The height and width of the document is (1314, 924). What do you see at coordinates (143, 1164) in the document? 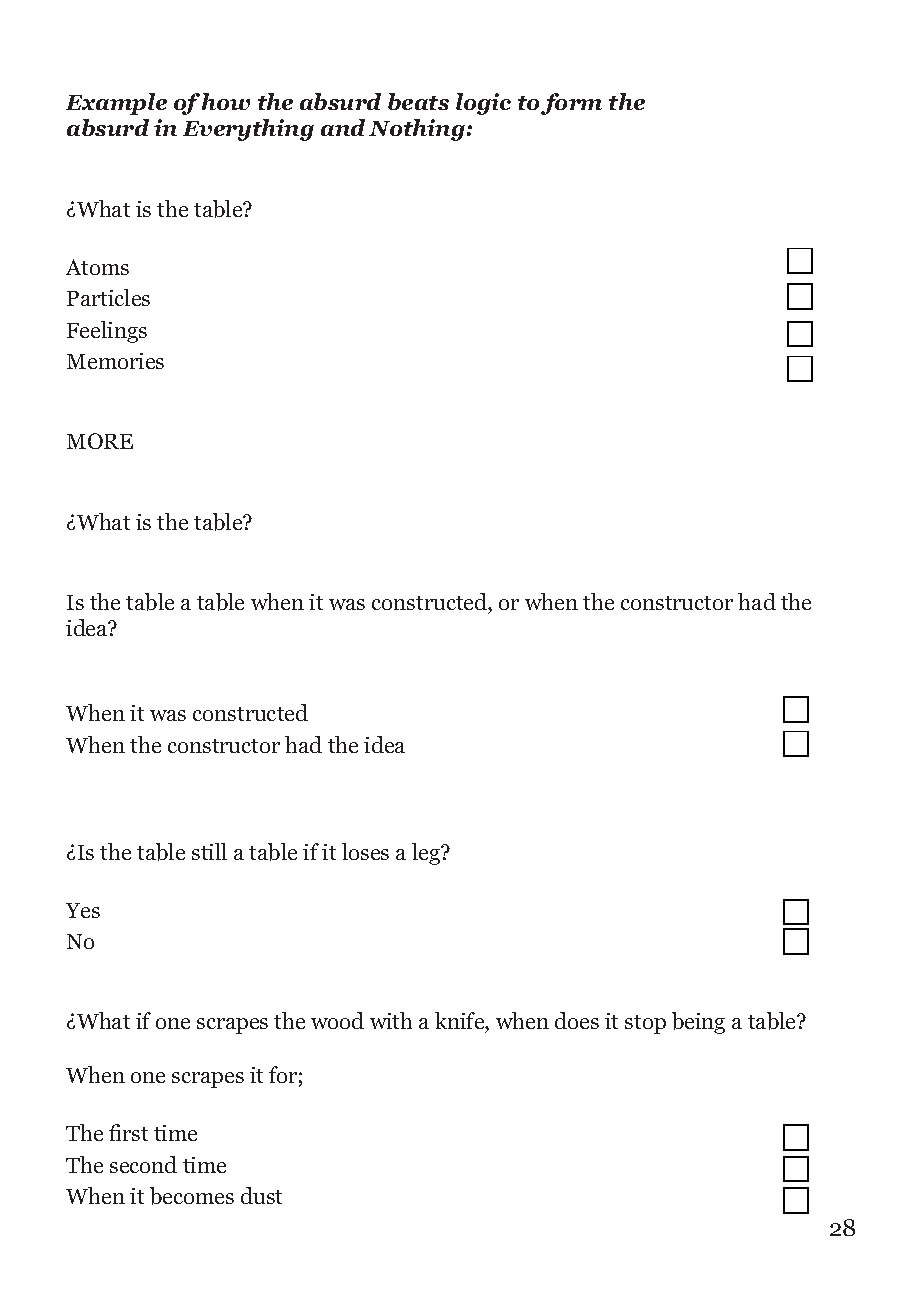
I see `second` at bounding box center [143, 1164].
